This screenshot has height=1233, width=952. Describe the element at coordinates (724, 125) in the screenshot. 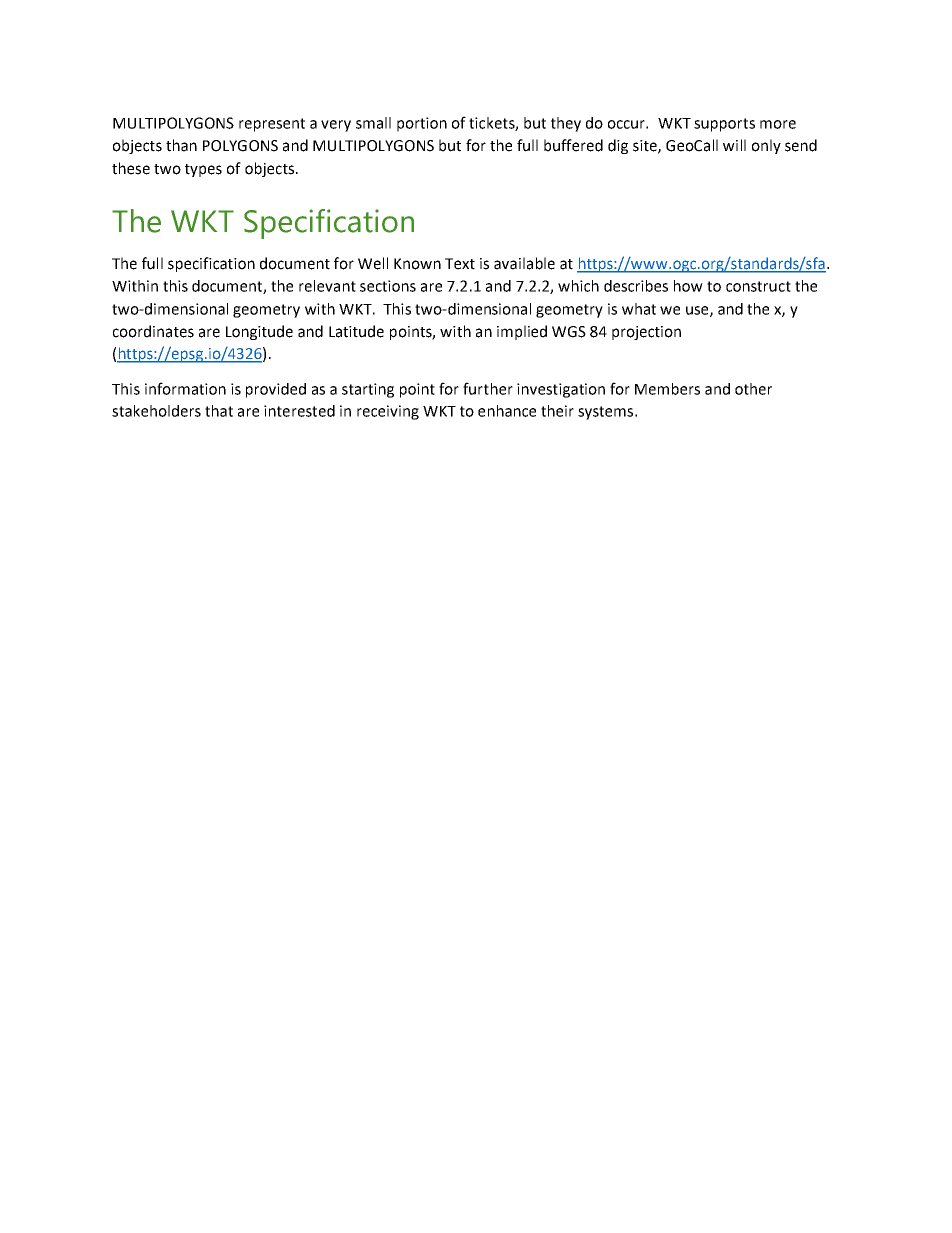

I see `supports` at that location.
